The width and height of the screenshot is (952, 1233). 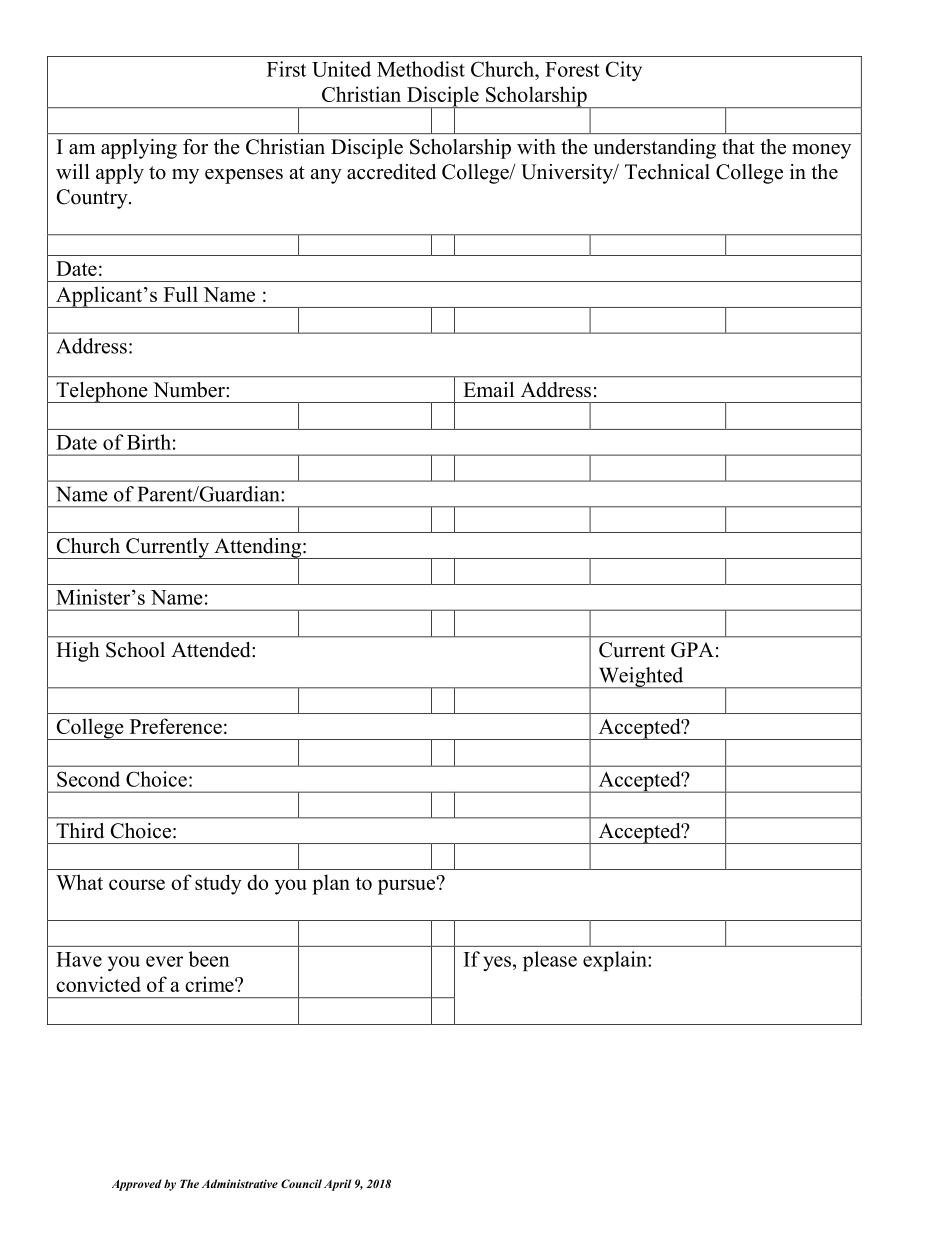 I want to click on that, so click(x=738, y=146).
